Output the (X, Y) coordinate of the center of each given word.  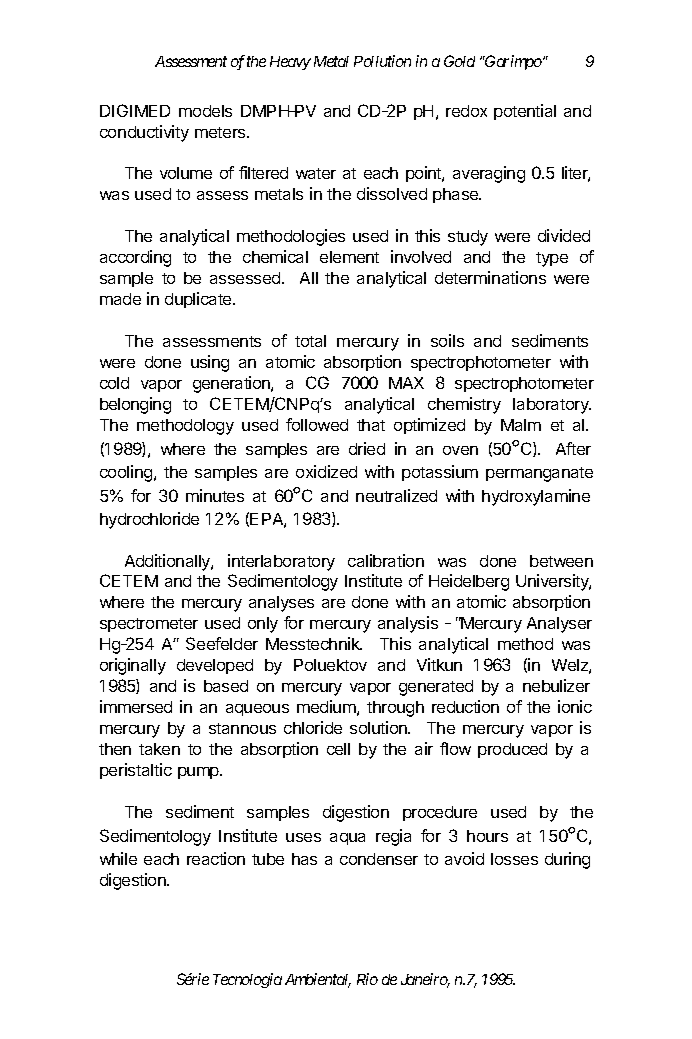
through (395, 709)
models (205, 111)
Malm (521, 425)
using (210, 363)
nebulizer (556, 685)
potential (525, 112)
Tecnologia (247, 980)
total (310, 341)
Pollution (382, 61)
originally (133, 666)
